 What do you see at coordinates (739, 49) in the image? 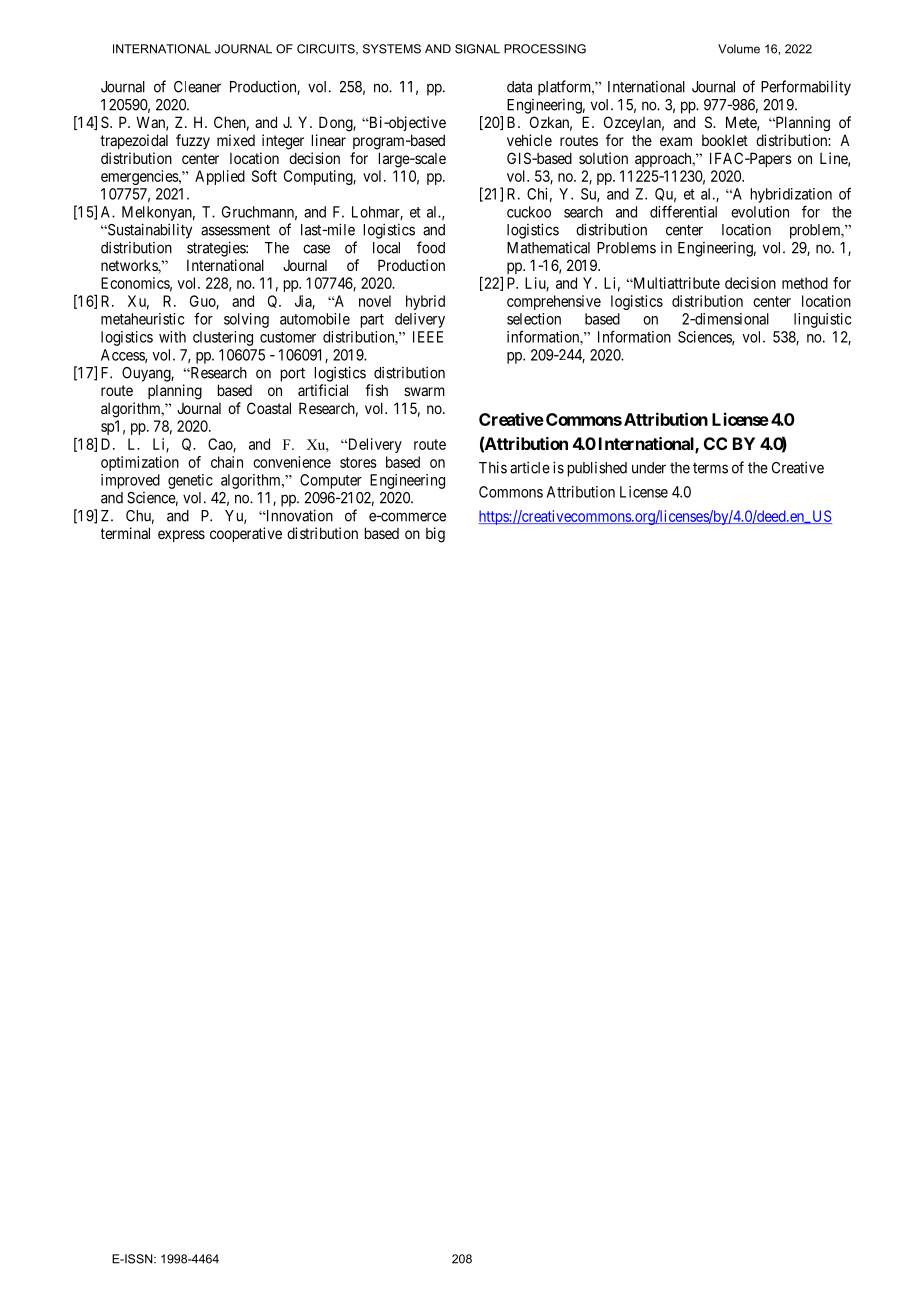
I see `Volume` at bounding box center [739, 49].
